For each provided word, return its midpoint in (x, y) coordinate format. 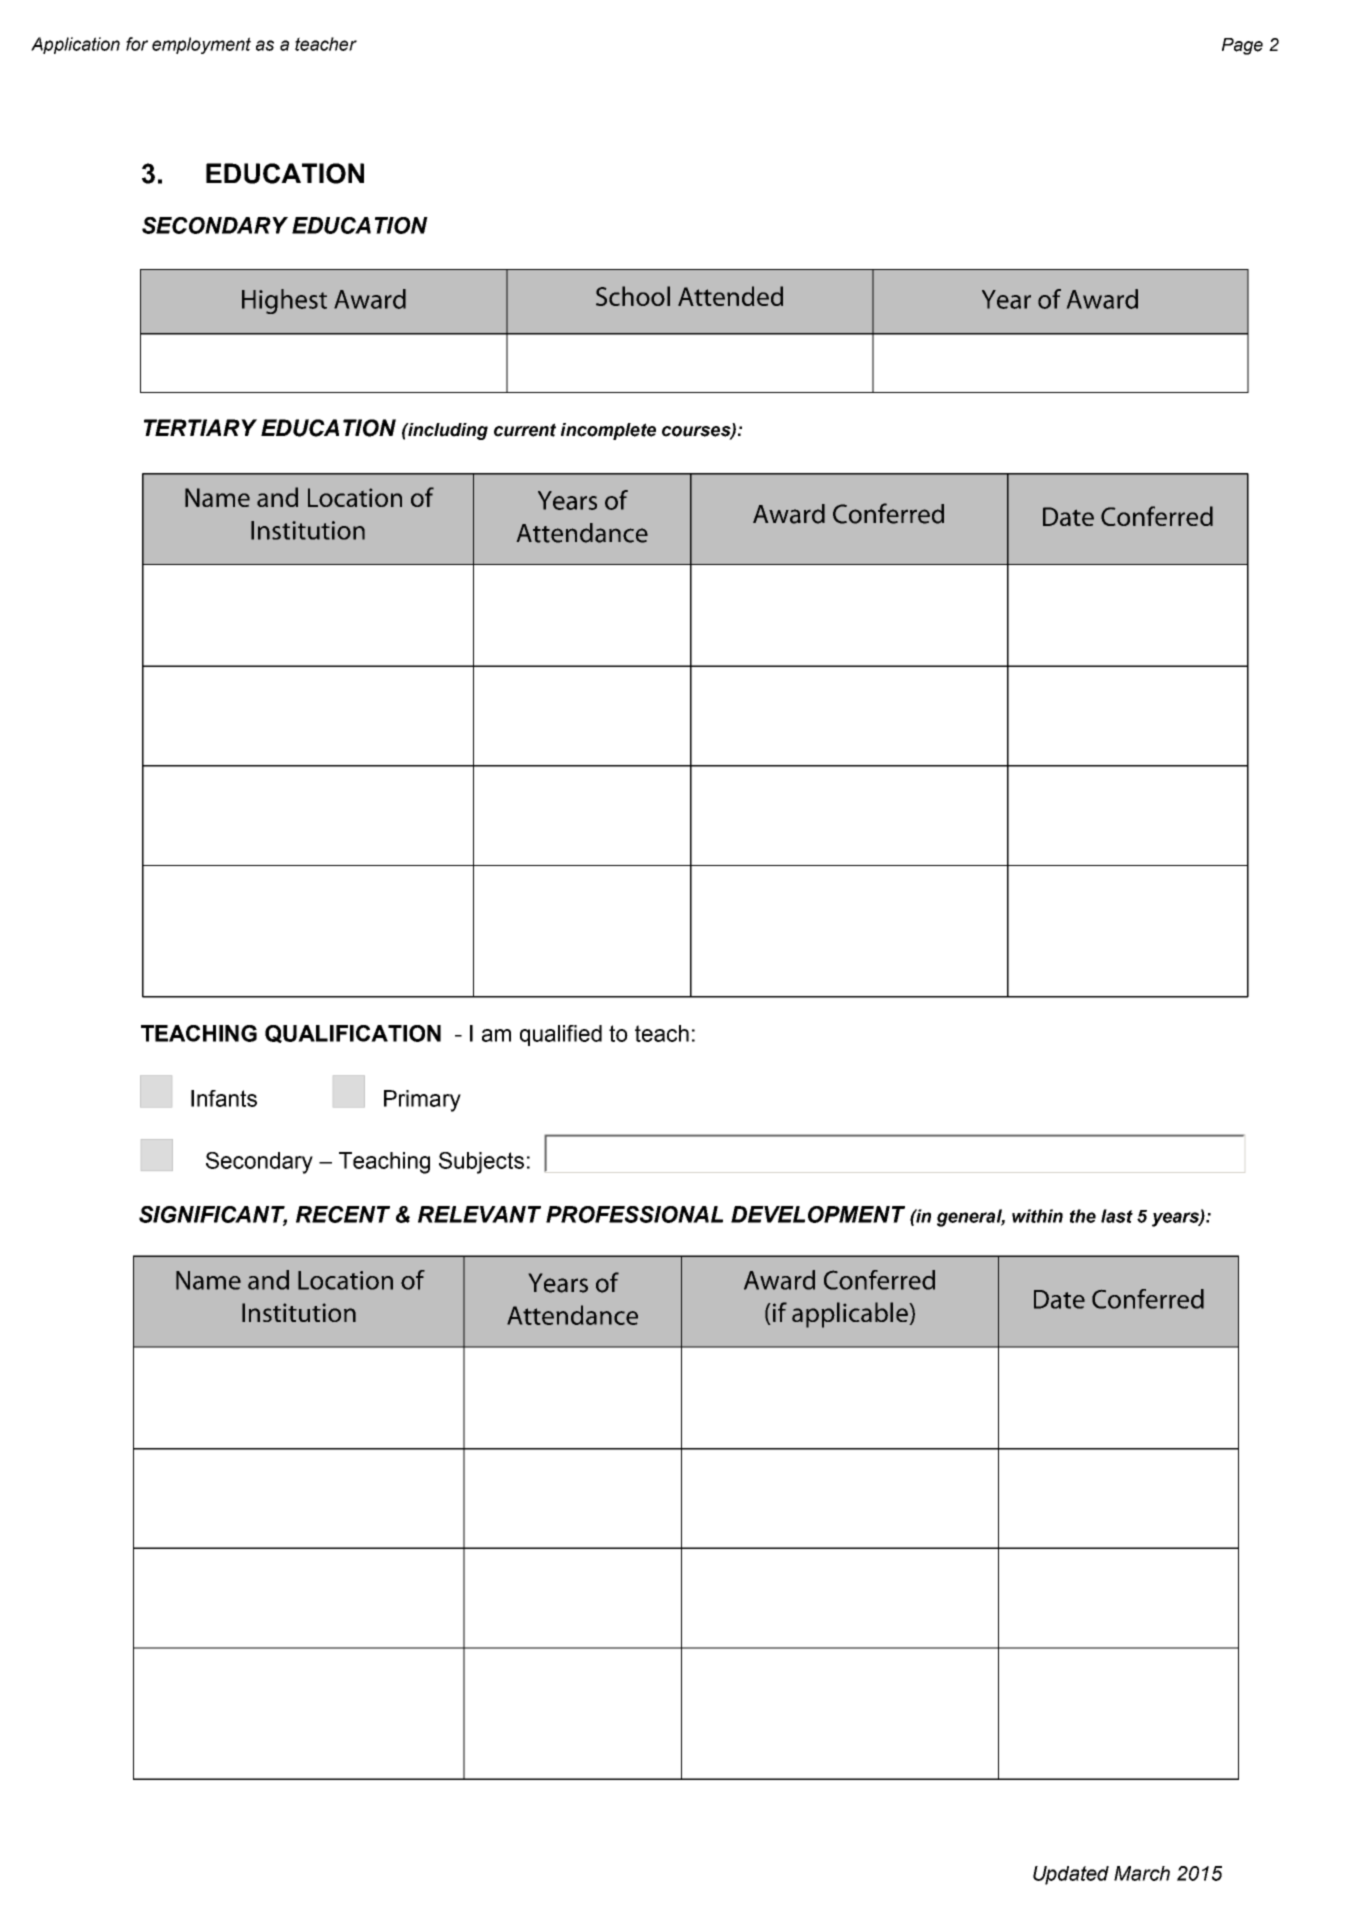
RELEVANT (479, 1214)
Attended (730, 296)
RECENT (343, 1214)
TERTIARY (200, 427)
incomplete (608, 431)
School (633, 296)
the (1083, 1216)
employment (201, 45)
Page (1242, 46)
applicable (850, 1315)
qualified (561, 1035)
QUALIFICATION (353, 1034)
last (1117, 1216)
